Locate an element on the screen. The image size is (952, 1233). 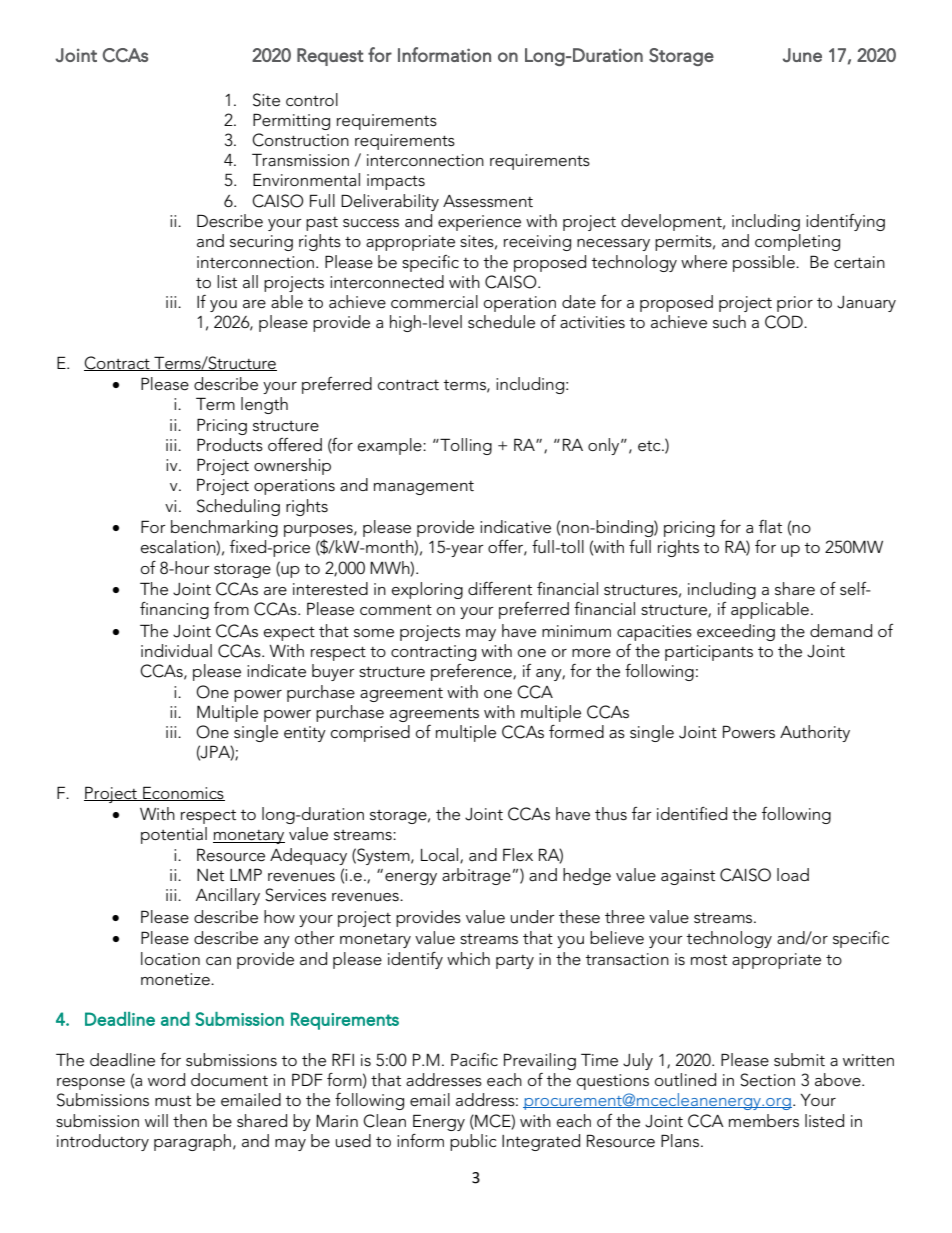
different is located at coordinates (500, 589).
